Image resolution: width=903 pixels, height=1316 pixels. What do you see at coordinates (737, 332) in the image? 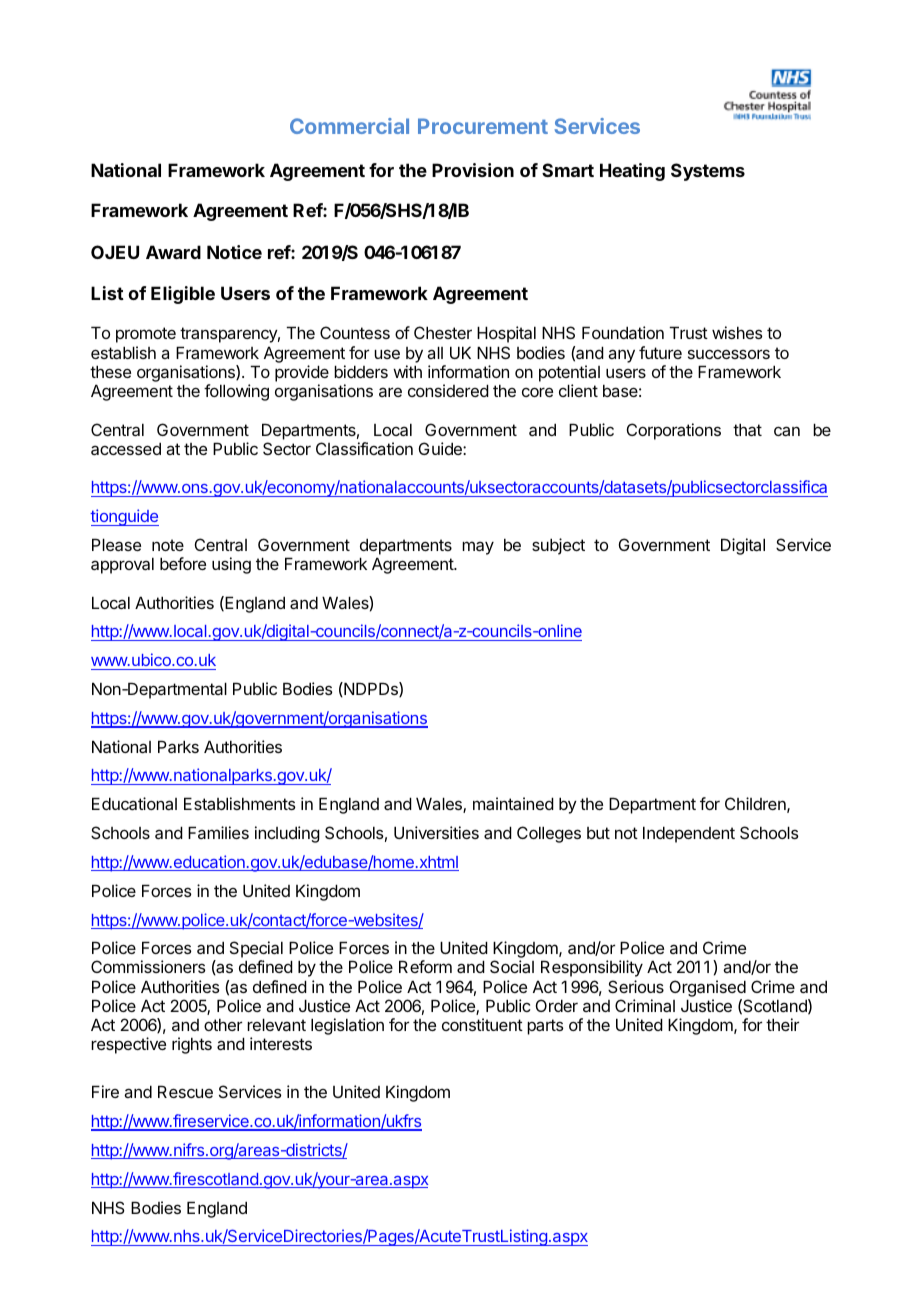
I see `wishes` at bounding box center [737, 332].
